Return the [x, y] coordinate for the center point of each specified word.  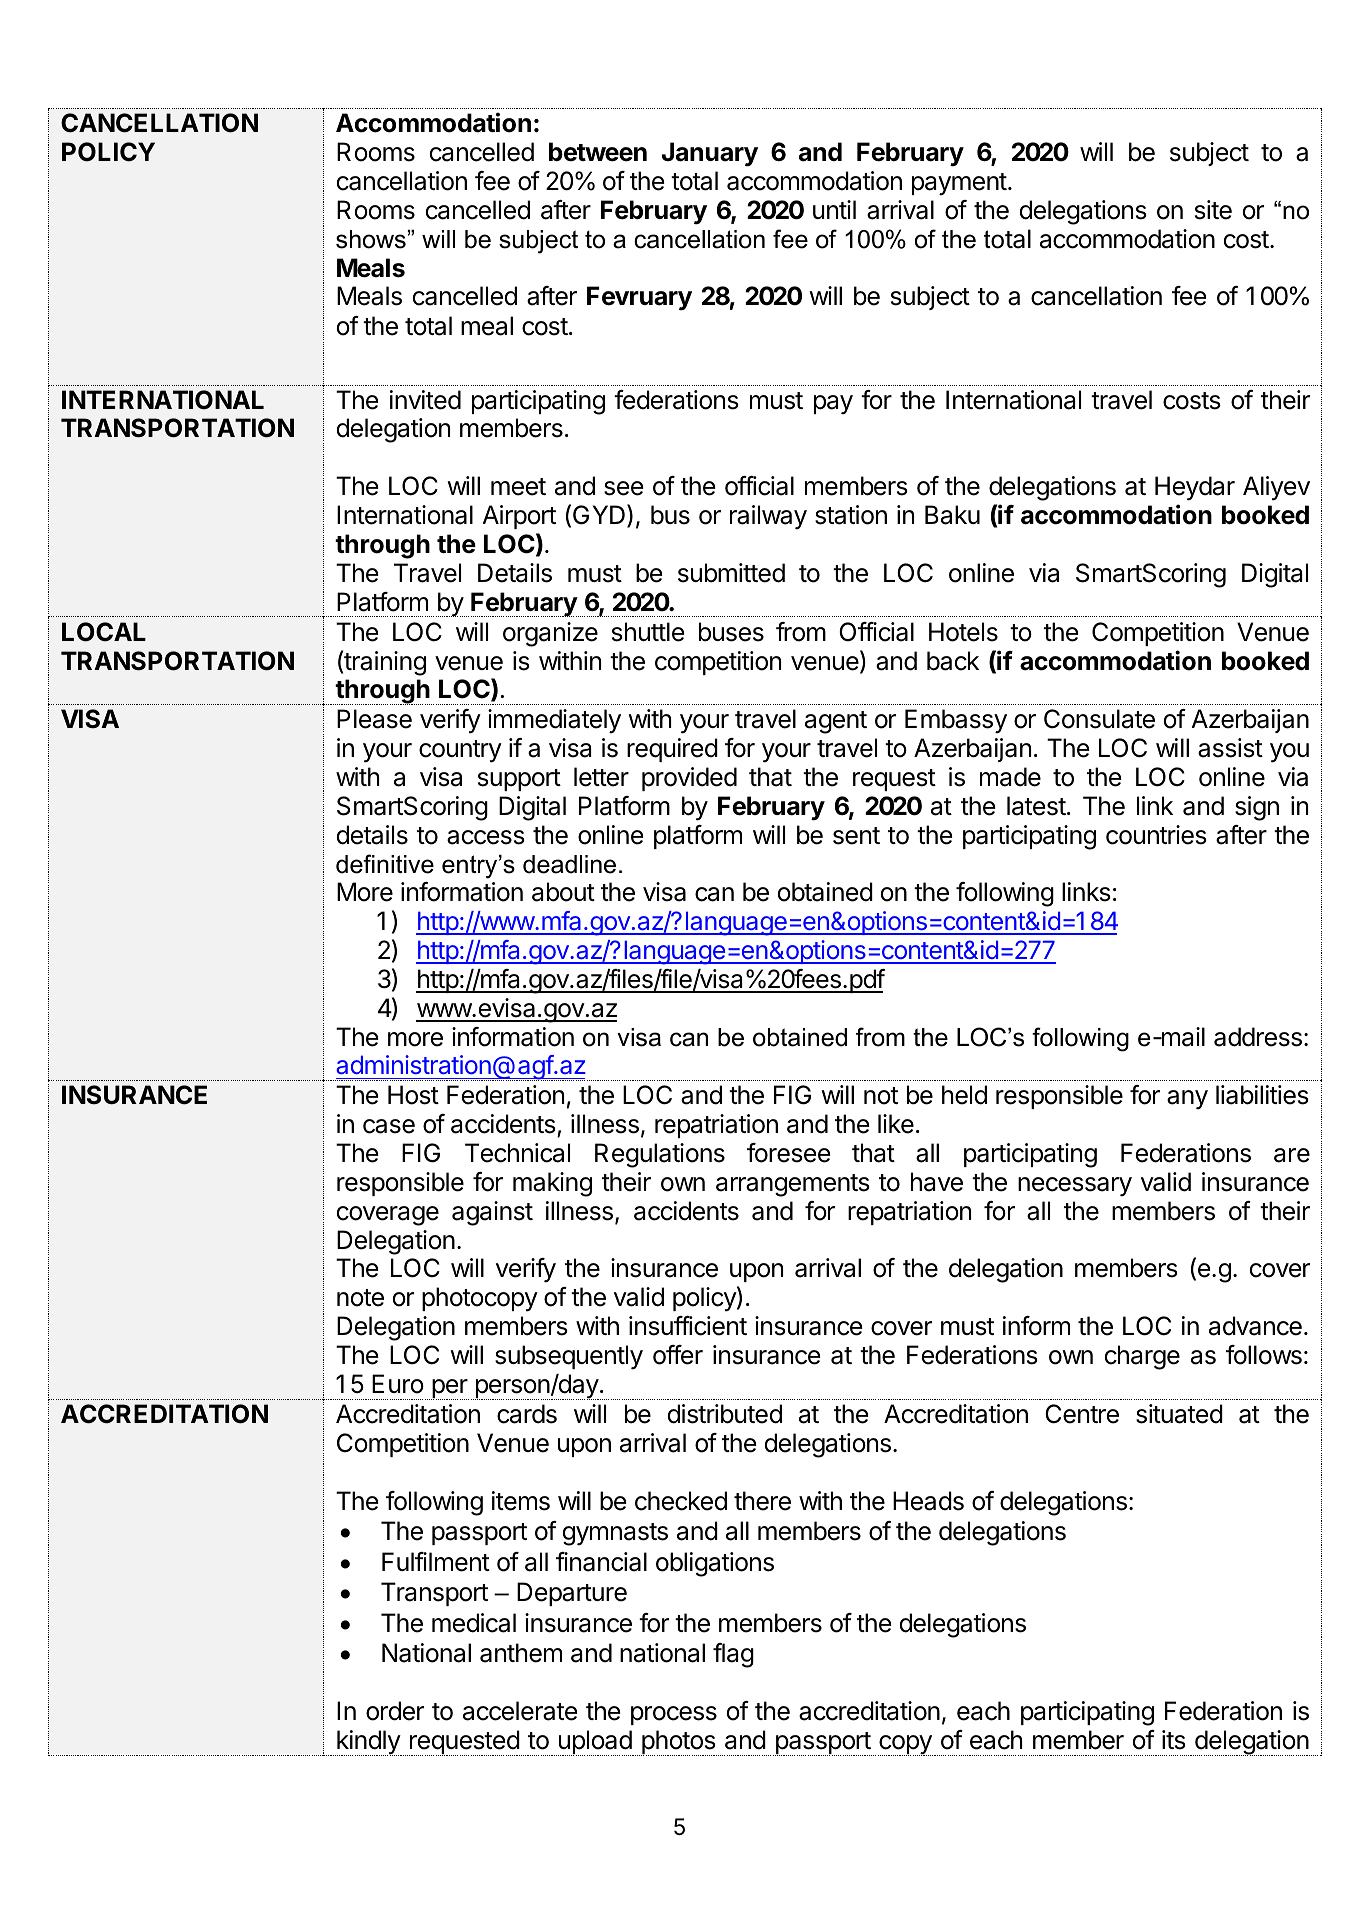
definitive [385, 864]
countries [1156, 835]
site [1213, 210]
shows [371, 239]
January [710, 154]
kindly [368, 1743]
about [563, 892]
